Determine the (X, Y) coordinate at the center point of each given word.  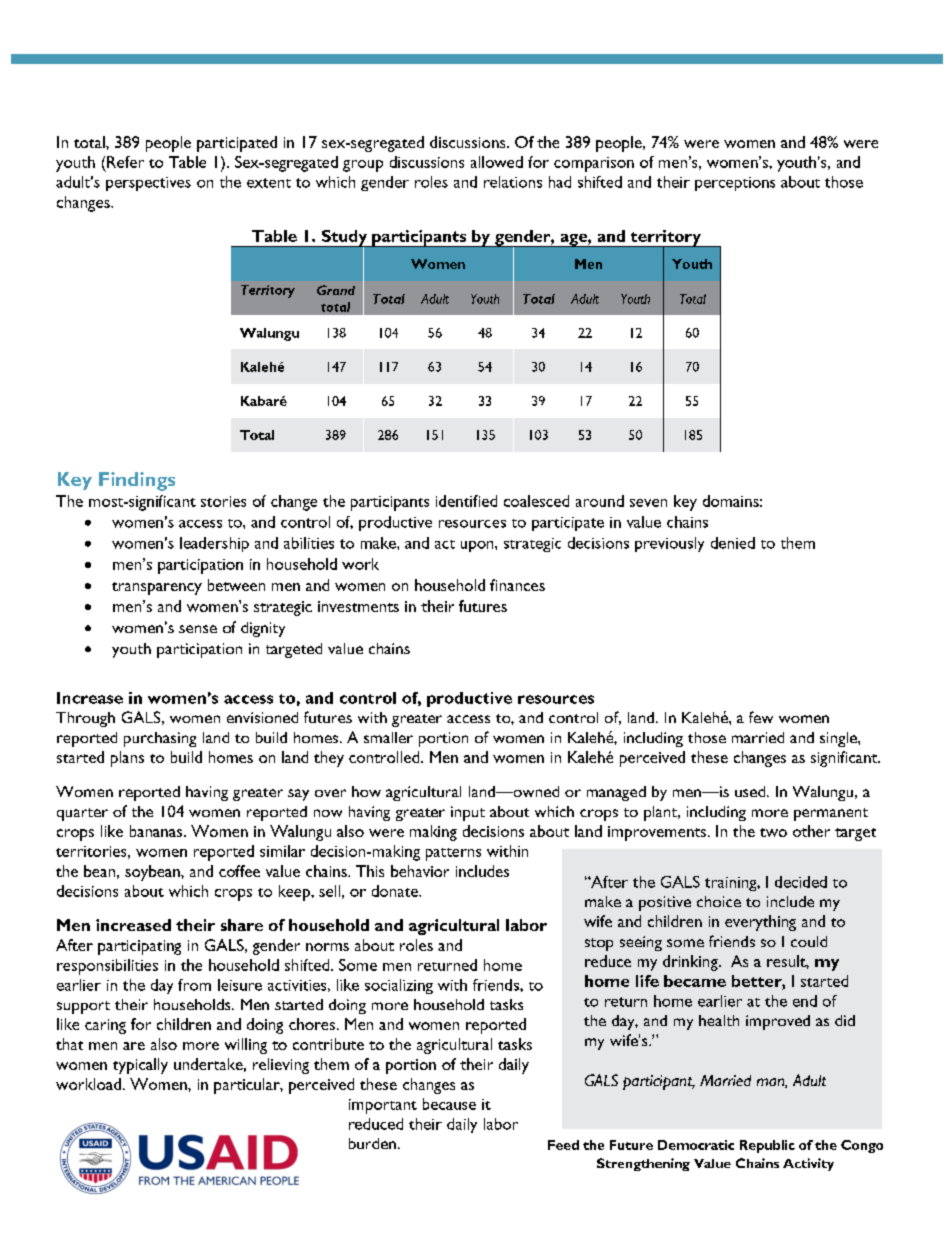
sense (198, 629)
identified (466, 501)
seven (648, 503)
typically (140, 1066)
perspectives (148, 184)
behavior (420, 871)
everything (760, 923)
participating (139, 947)
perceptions (735, 184)
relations (513, 182)
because (449, 1104)
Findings (137, 481)
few (761, 717)
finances (517, 585)
